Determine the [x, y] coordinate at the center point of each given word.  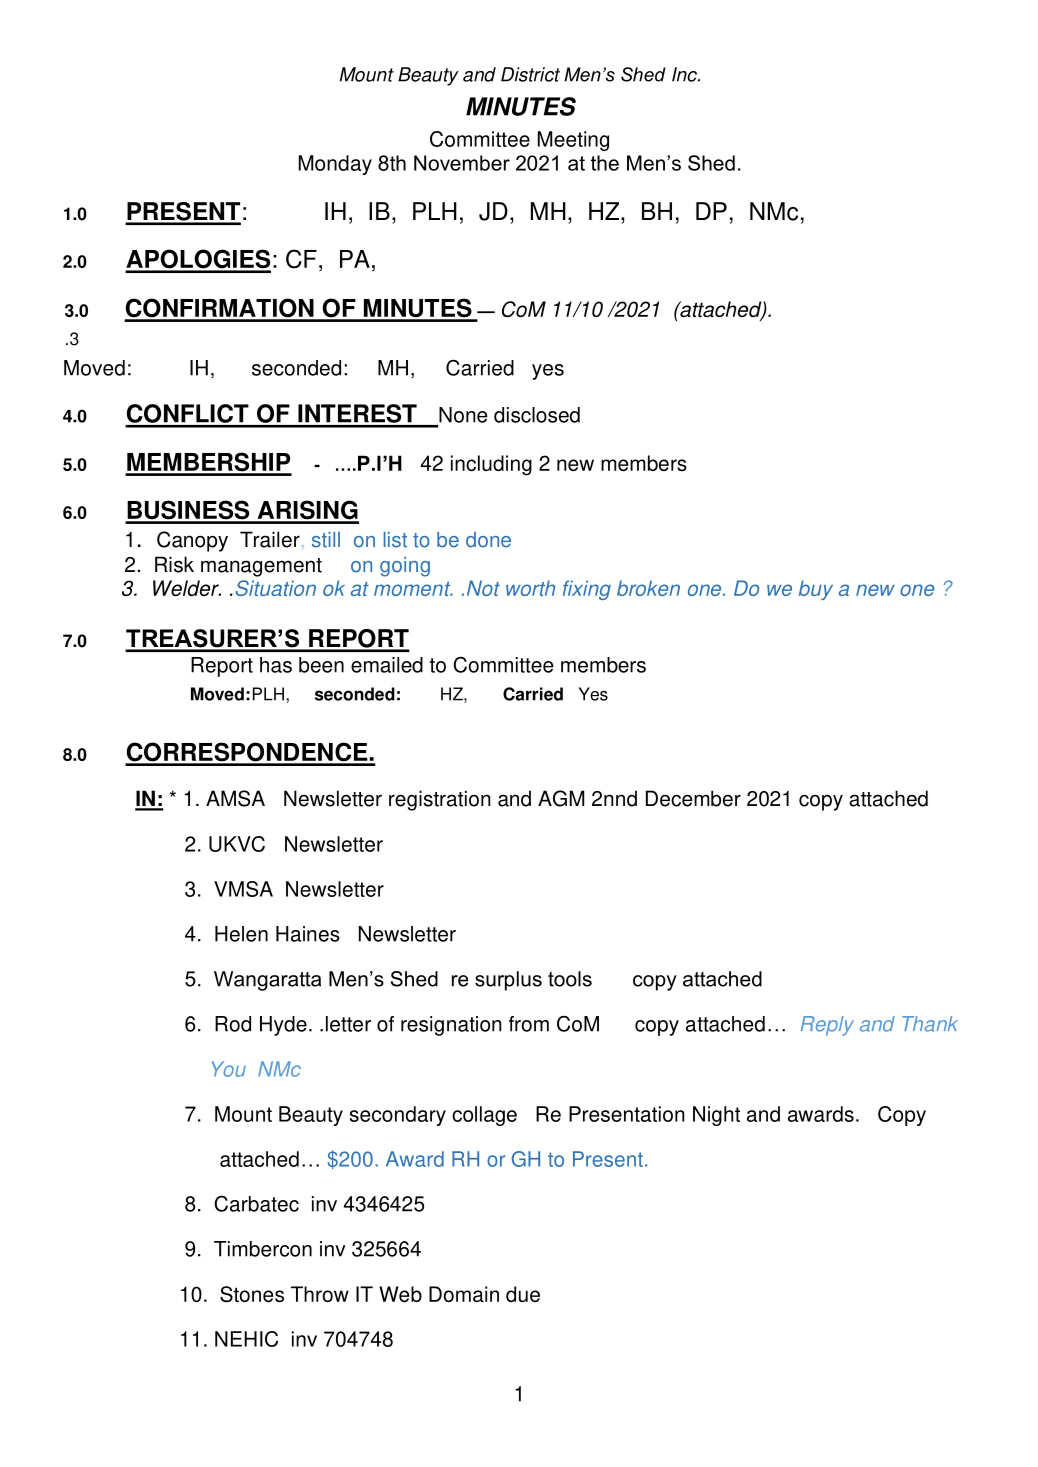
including [491, 465]
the [605, 163]
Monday [335, 165]
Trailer [270, 539]
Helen [241, 934]
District [530, 74]
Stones [252, 1294]
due [523, 1294]
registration [440, 800]
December [693, 798]
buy [816, 590]
